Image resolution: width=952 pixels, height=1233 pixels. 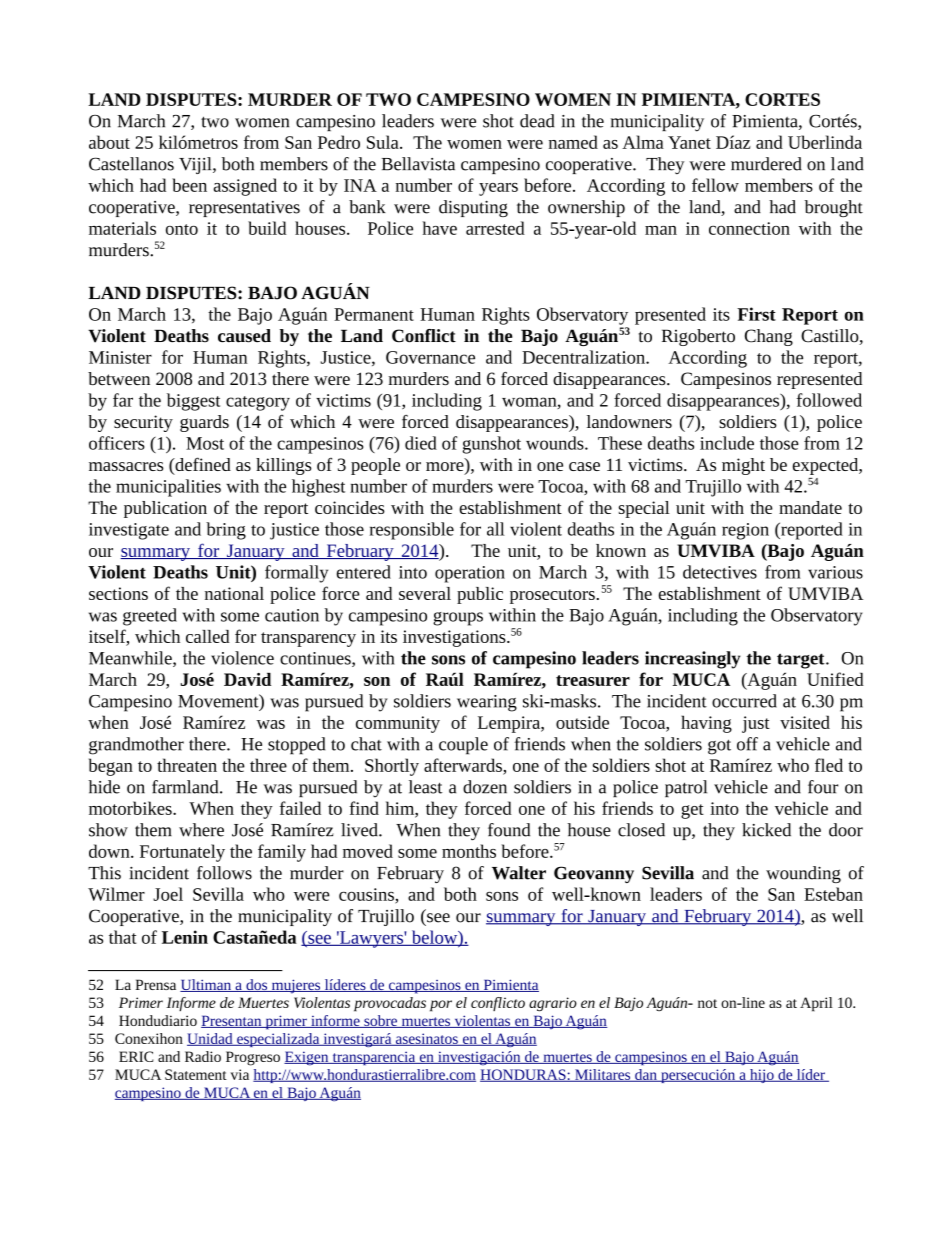 I want to click on been, so click(x=189, y=185).
